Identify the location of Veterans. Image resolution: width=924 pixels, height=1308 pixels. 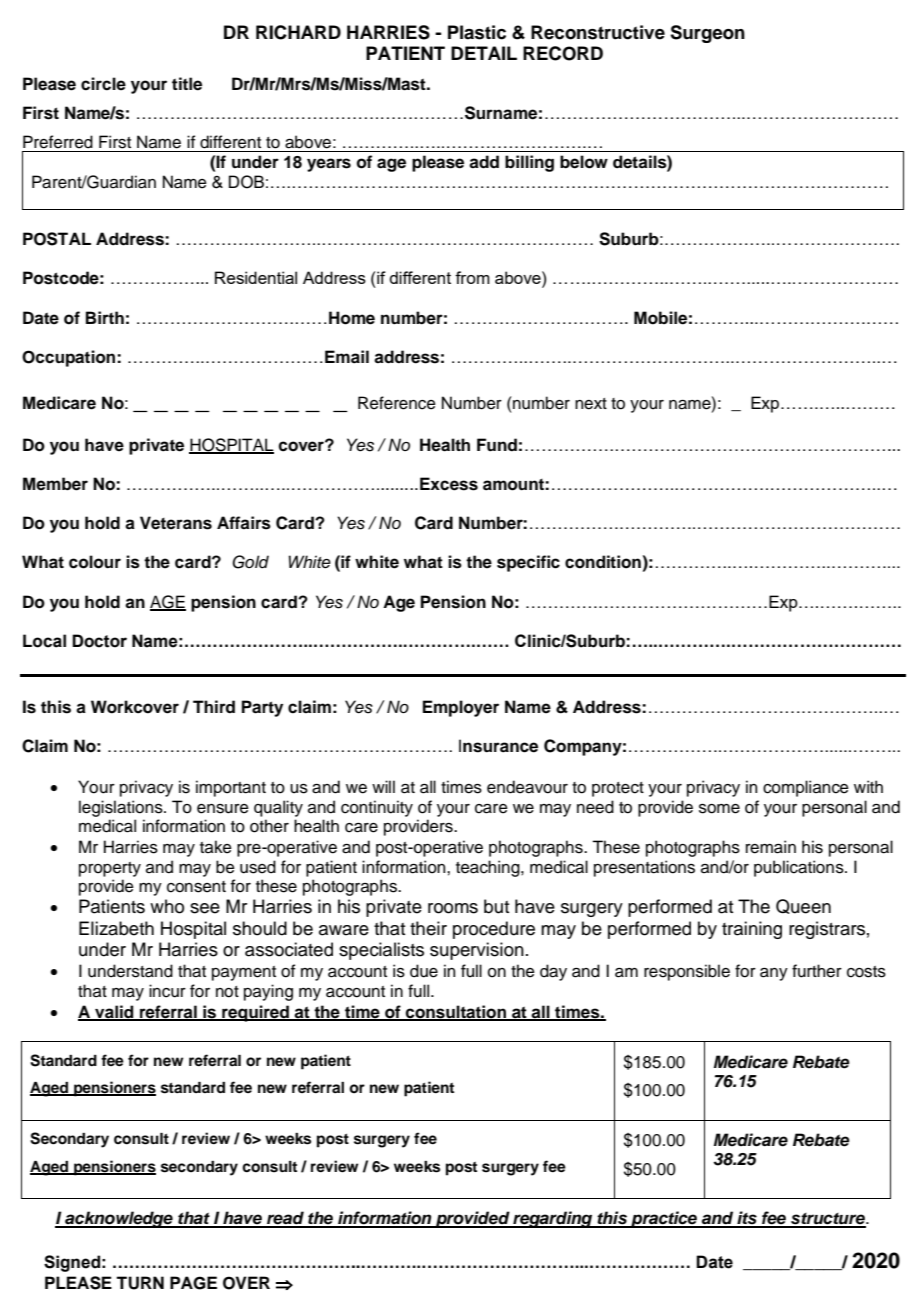
(176, 523).
